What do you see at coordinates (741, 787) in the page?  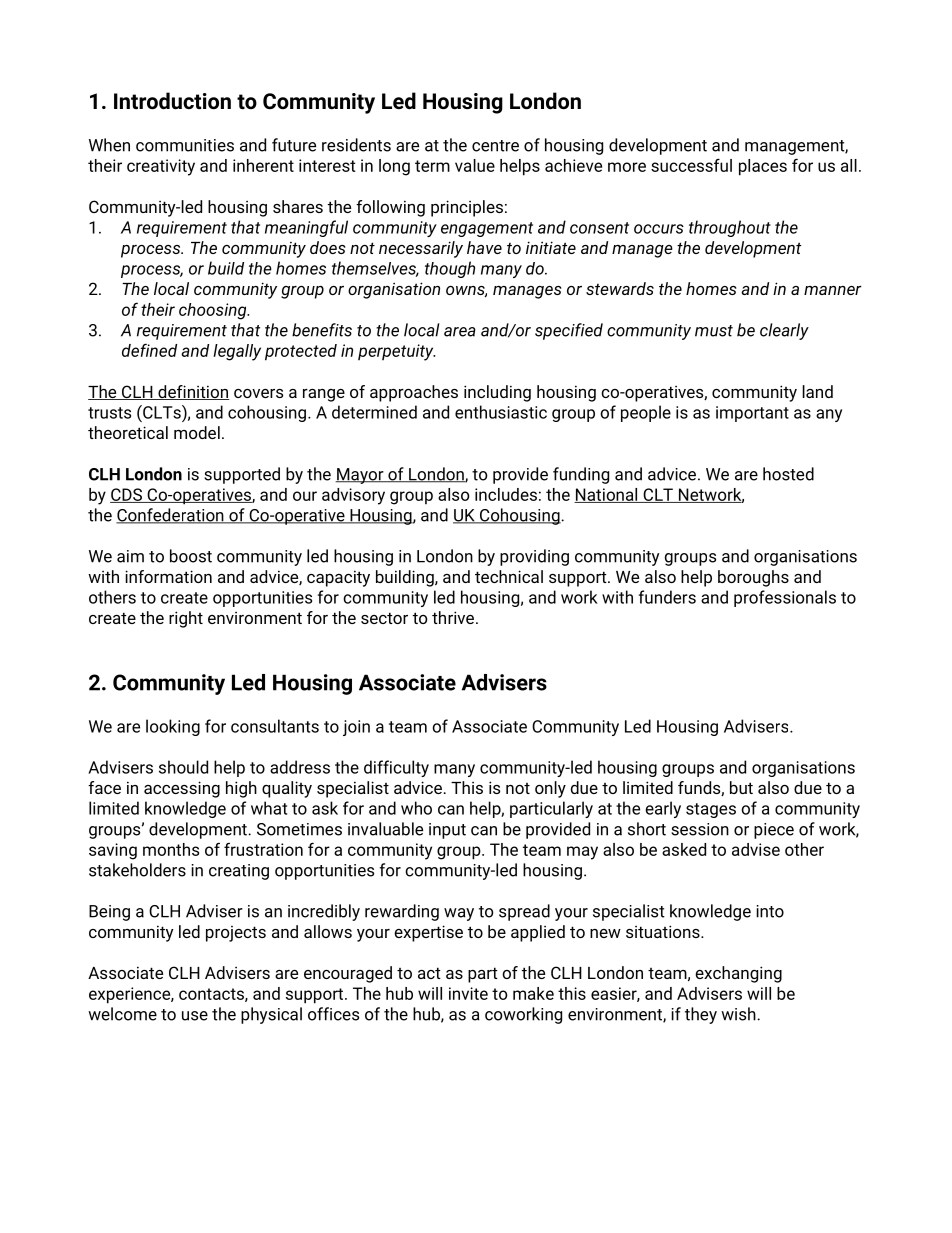 I see `but` at bounding box center [741, 787].
